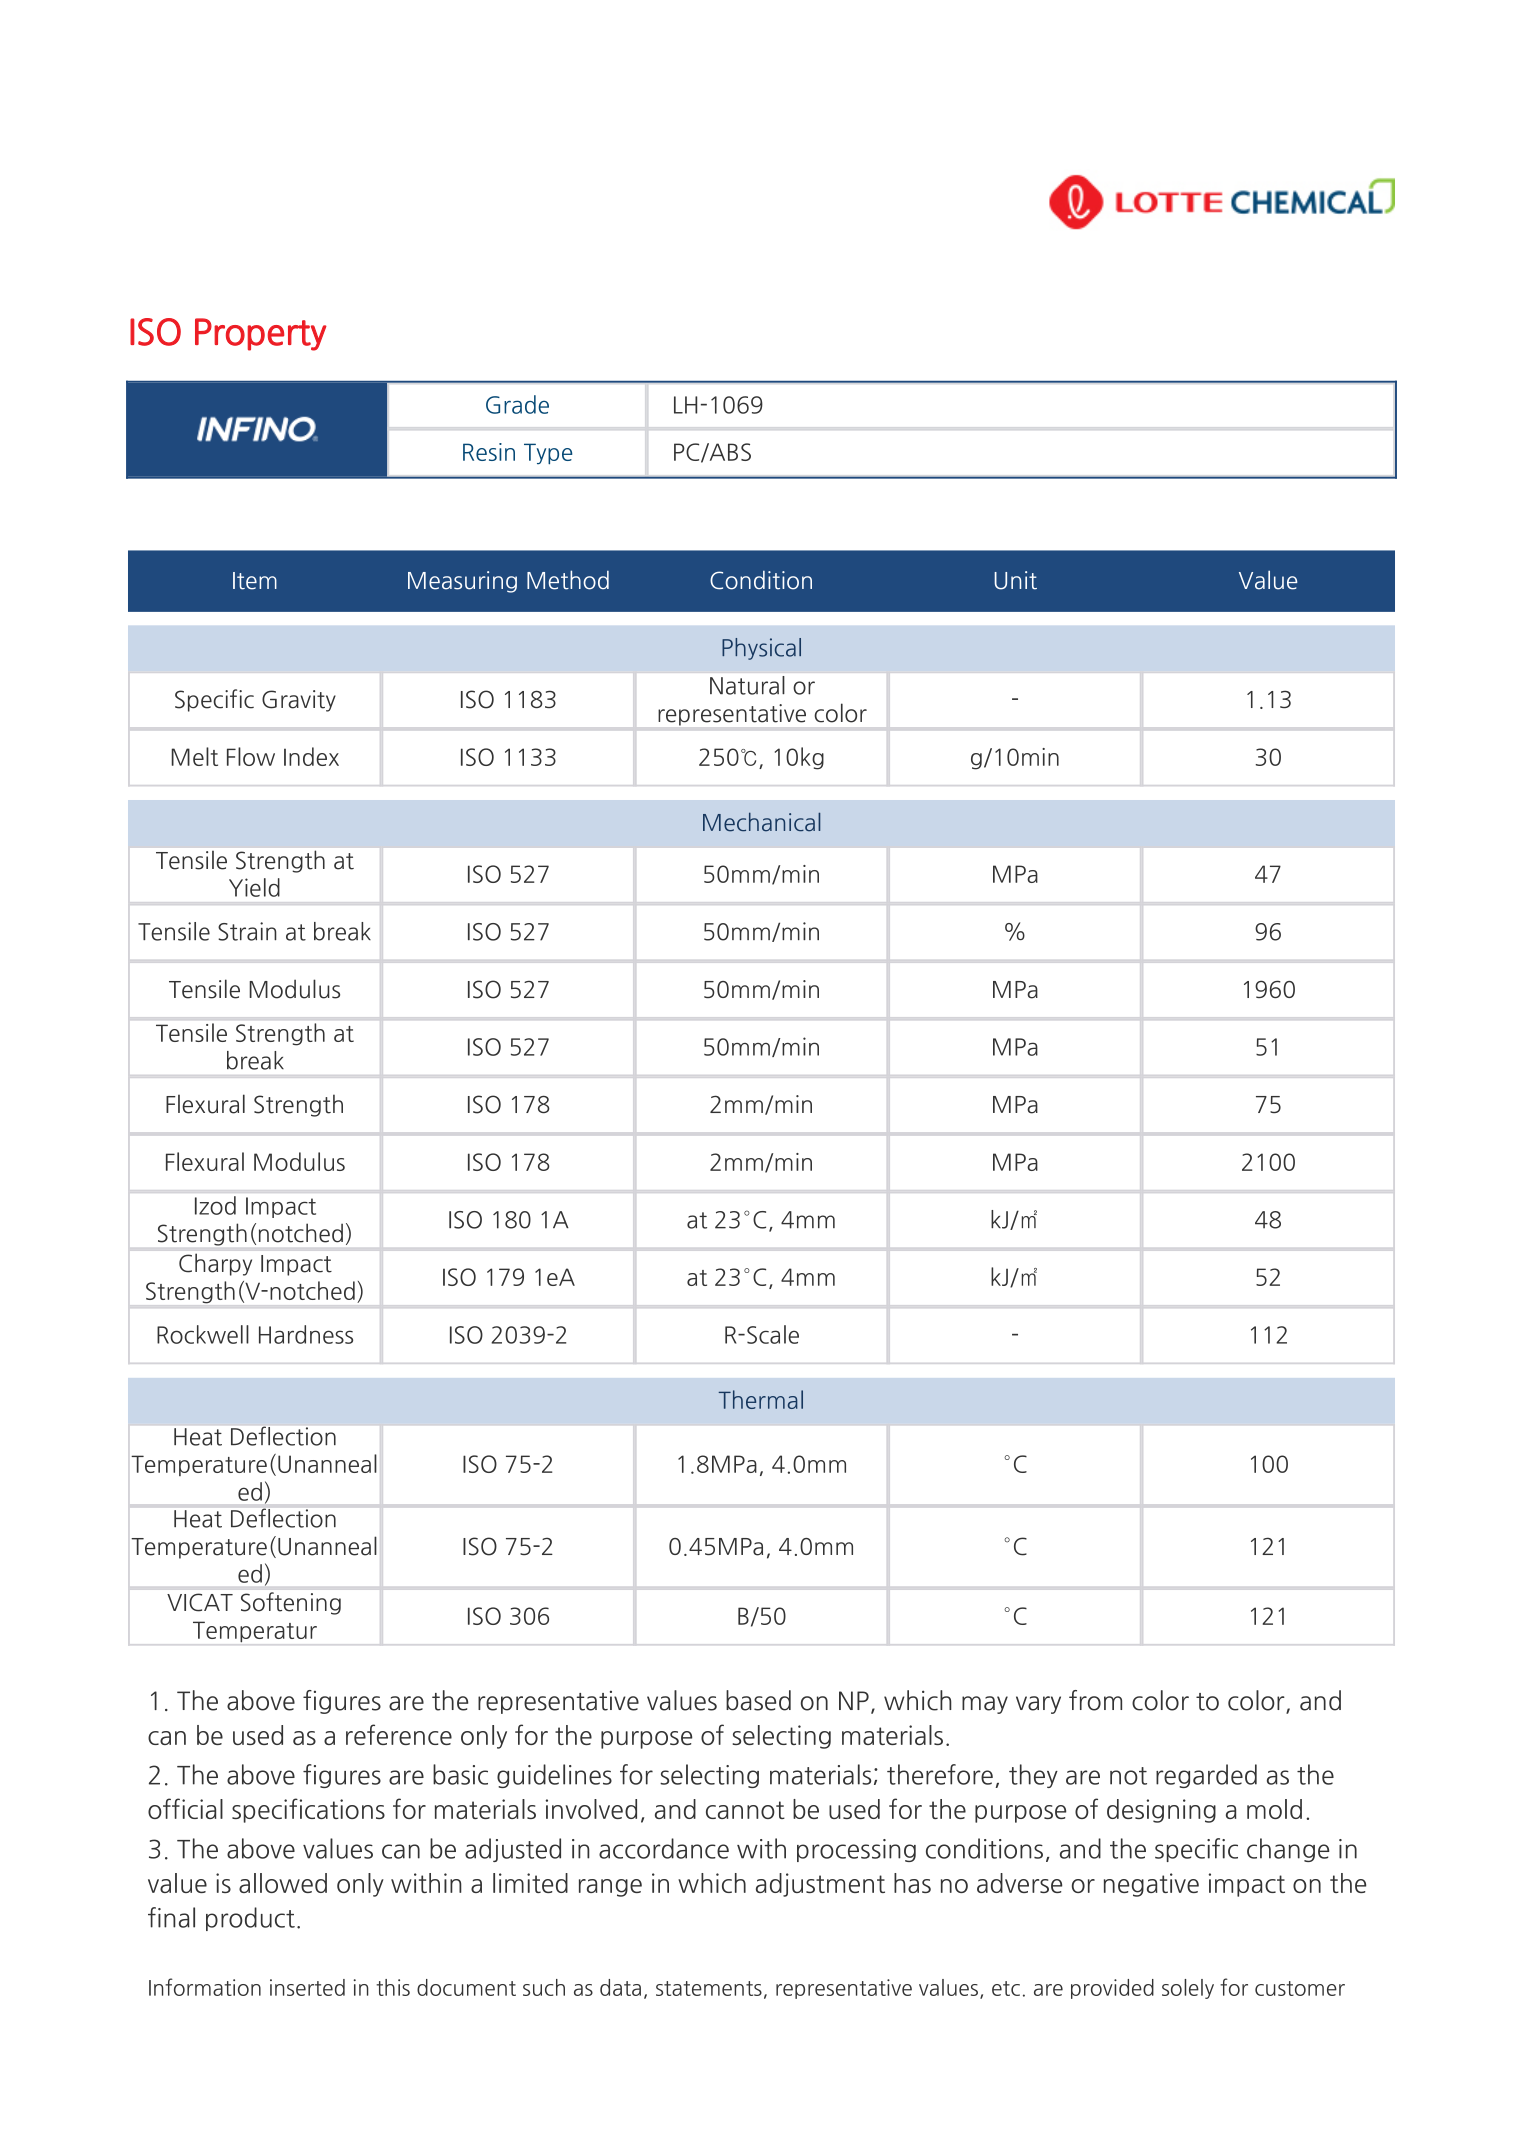 This document has width=1523, height=2155. What do you see at coordinates (1095, 1700) in the document?
I see `from` at bounding box center [1095, 1700].
